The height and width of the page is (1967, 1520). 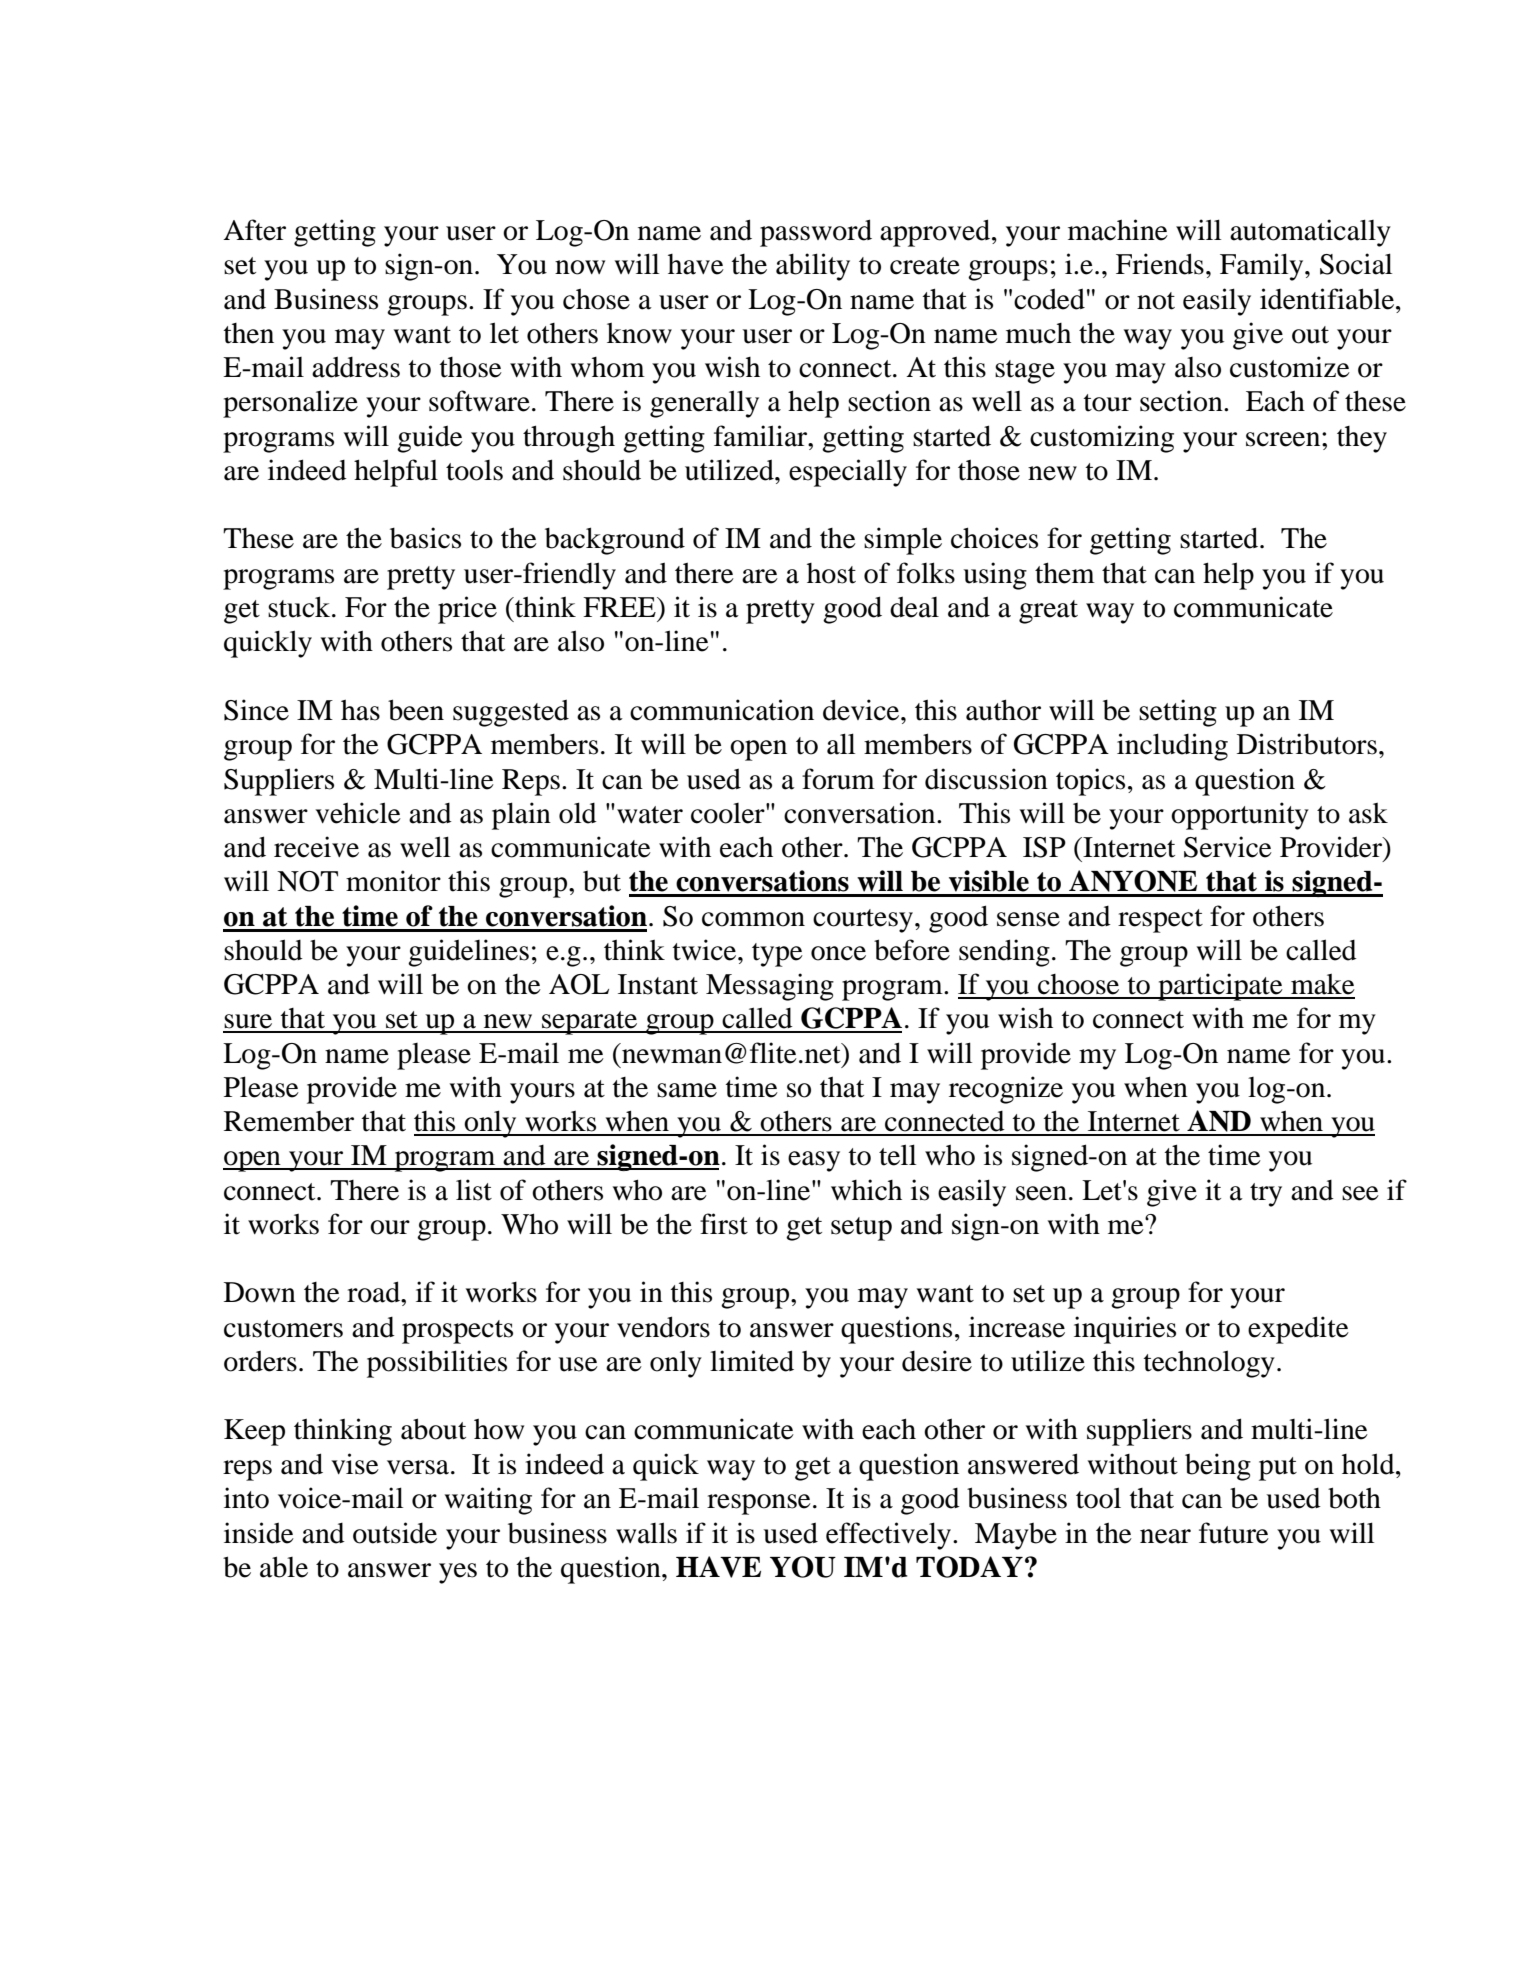 What do you see at coordinates (395, 1533) in the page?
I see `outside` at bounding box center [395, 1533].
